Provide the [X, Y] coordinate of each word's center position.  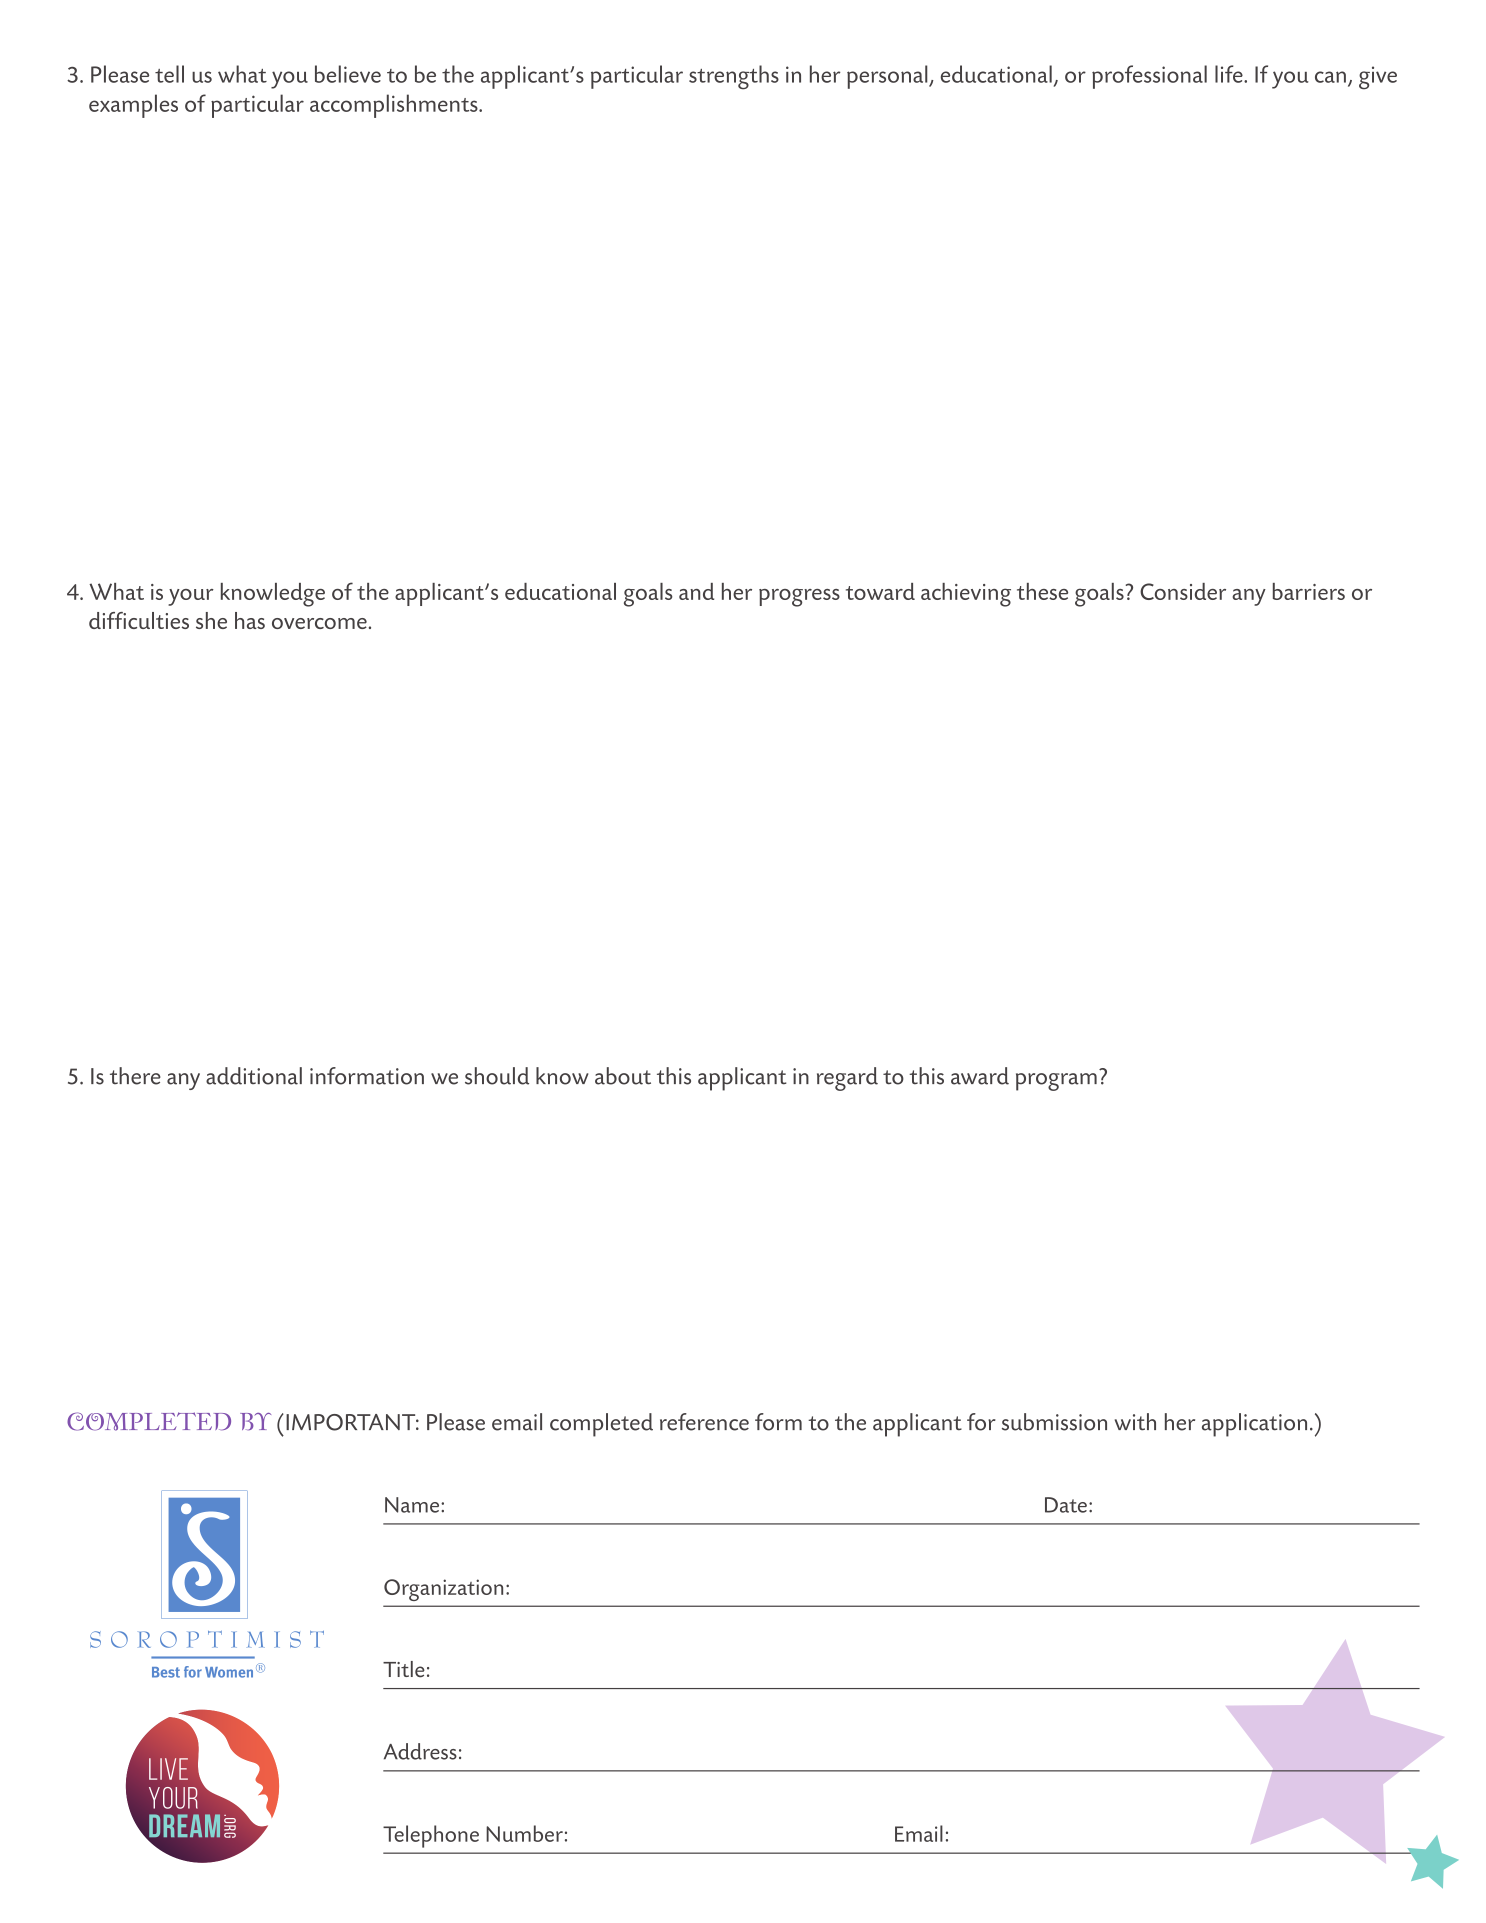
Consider [1183, 591]
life [1230, 74]
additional [254, 1076]
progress [799, 597]
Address [420, 1751]
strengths [734, 77]
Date [1066, 1505]
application [1254, 1425]
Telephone [431, 1836]
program [1056, 1082]
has [250, 620]
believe [348, 74]
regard [847, 1079]
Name [413, 1505]
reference [704, 1422]
